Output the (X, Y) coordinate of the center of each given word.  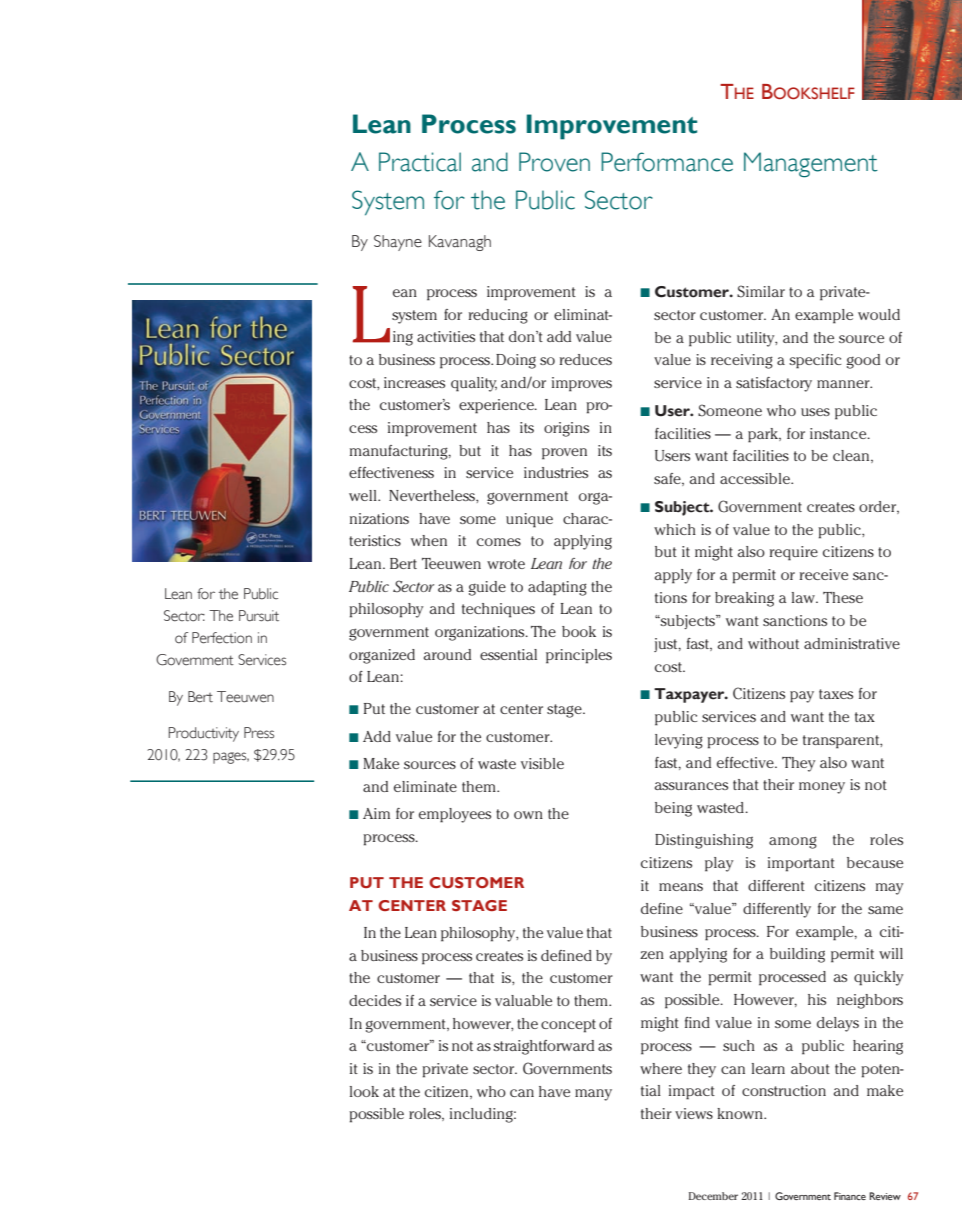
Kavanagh (460, 243)
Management (811, 165)
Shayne (398, 243)
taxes (836, 694)
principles (579, 656)
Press (259, 733)
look (364, 1091)
